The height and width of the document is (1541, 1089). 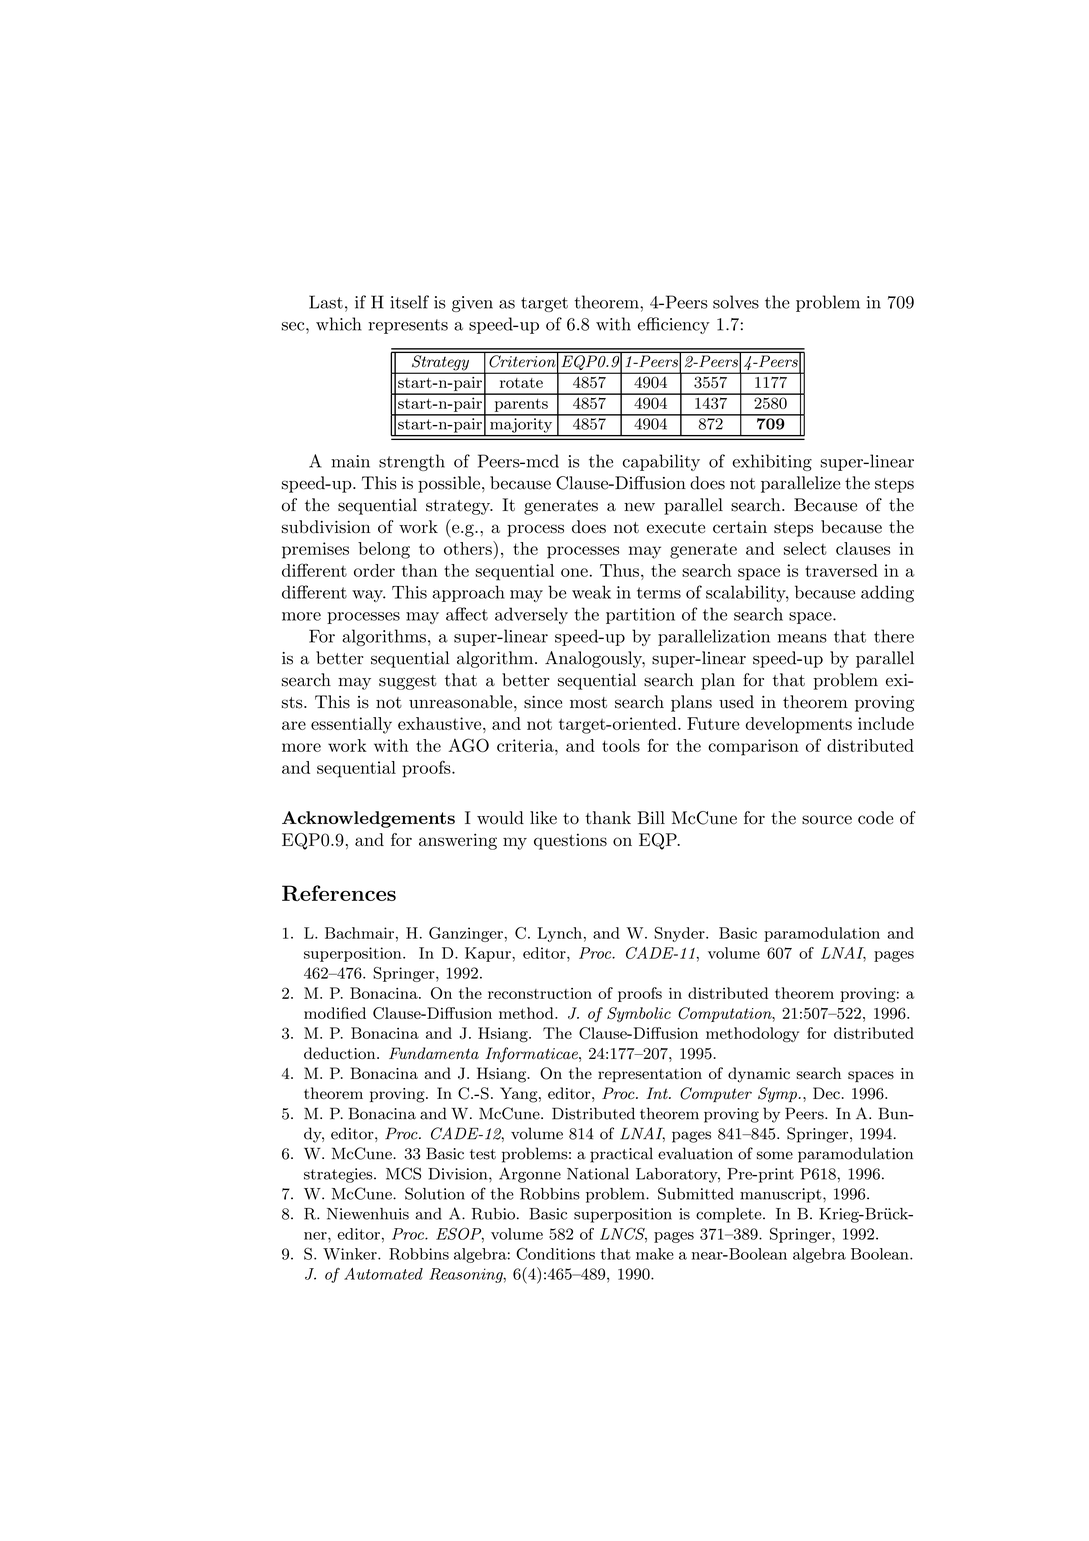 I want to click on source, so click(x=827, y=820).
